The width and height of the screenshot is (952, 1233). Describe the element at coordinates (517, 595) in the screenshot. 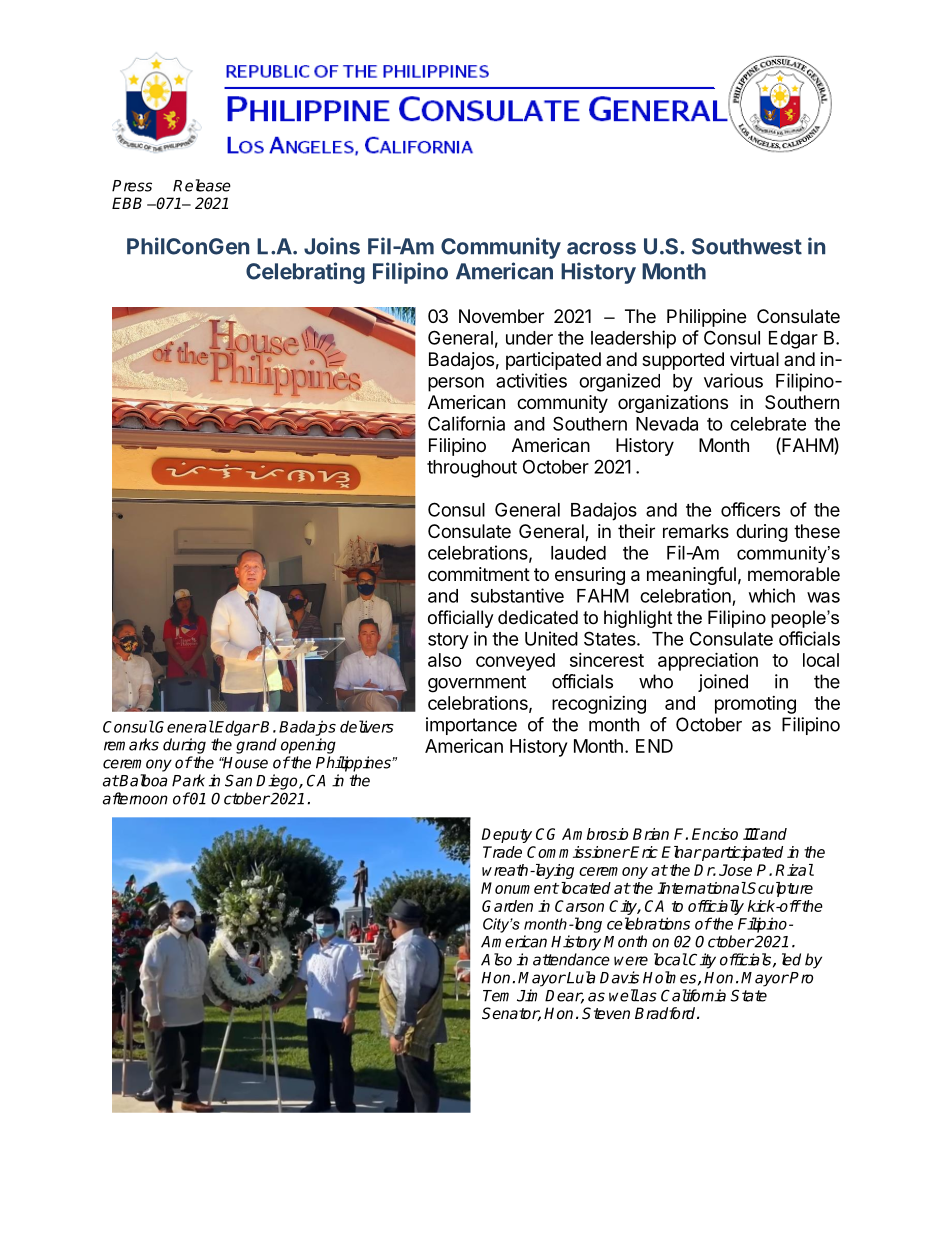

I see `substantive` at that location.
